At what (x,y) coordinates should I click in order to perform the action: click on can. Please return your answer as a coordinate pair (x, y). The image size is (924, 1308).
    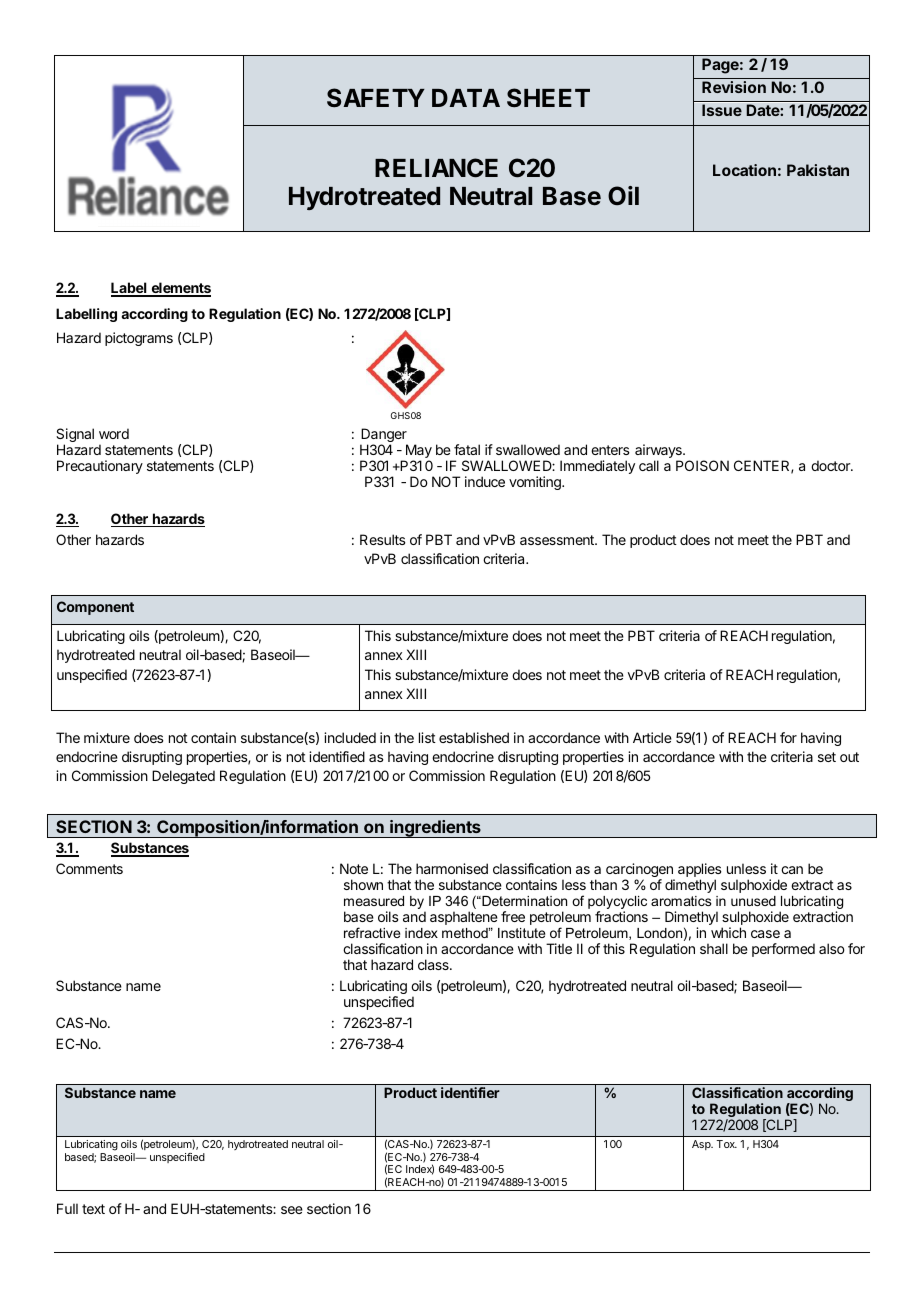
    Looking at the image, I should click on (792, 870).
